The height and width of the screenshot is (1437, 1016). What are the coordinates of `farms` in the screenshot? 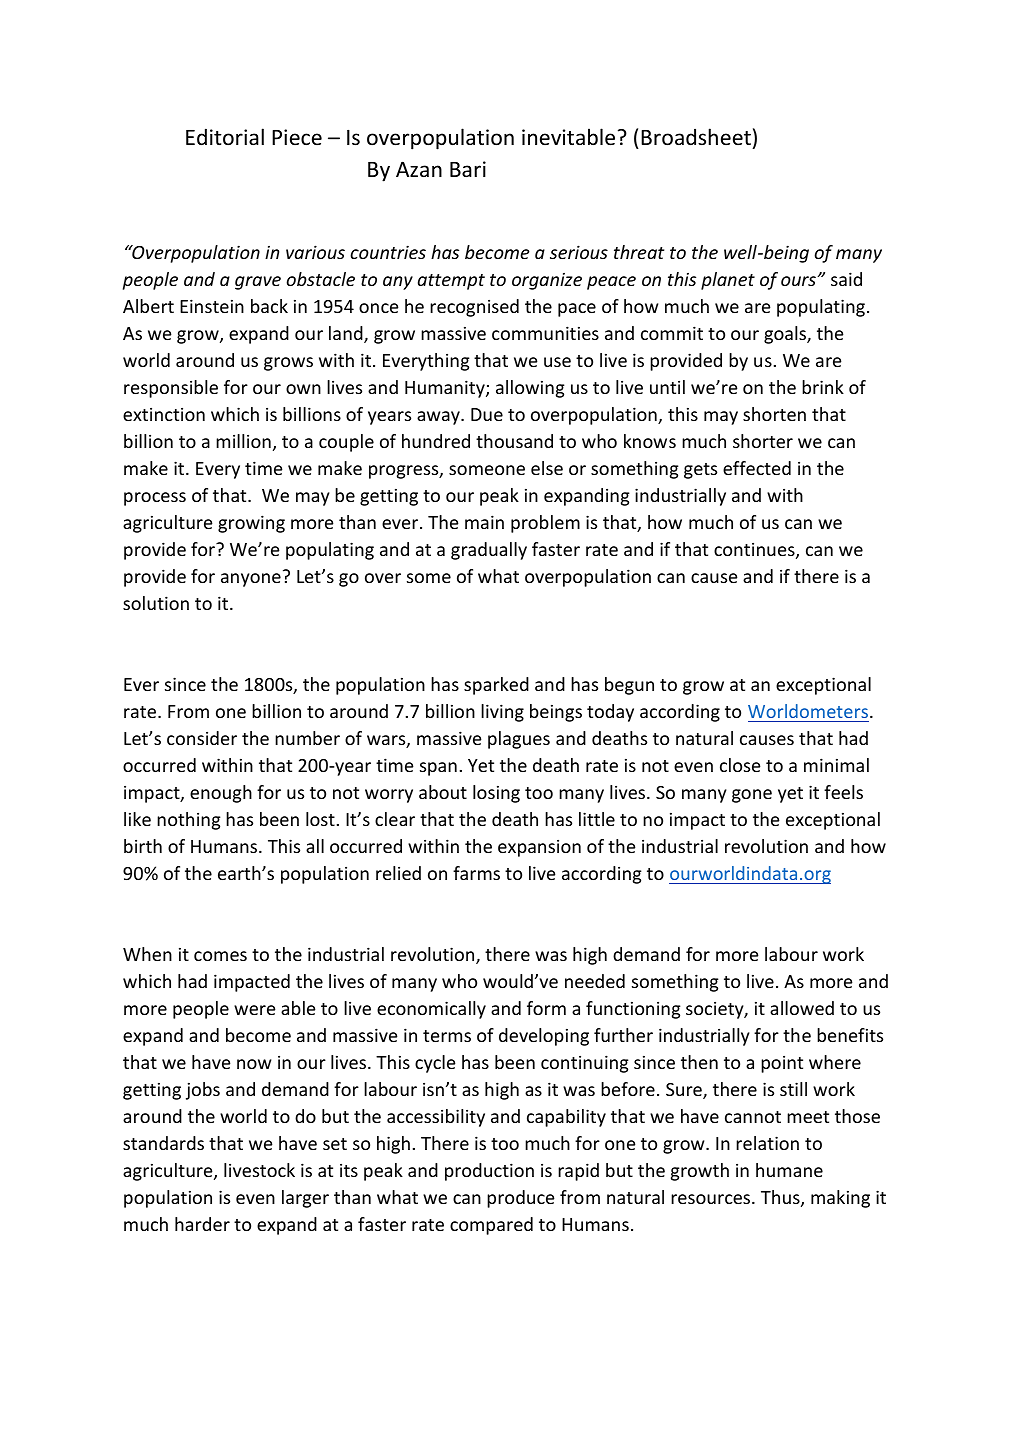 It's located at (476, 873).
